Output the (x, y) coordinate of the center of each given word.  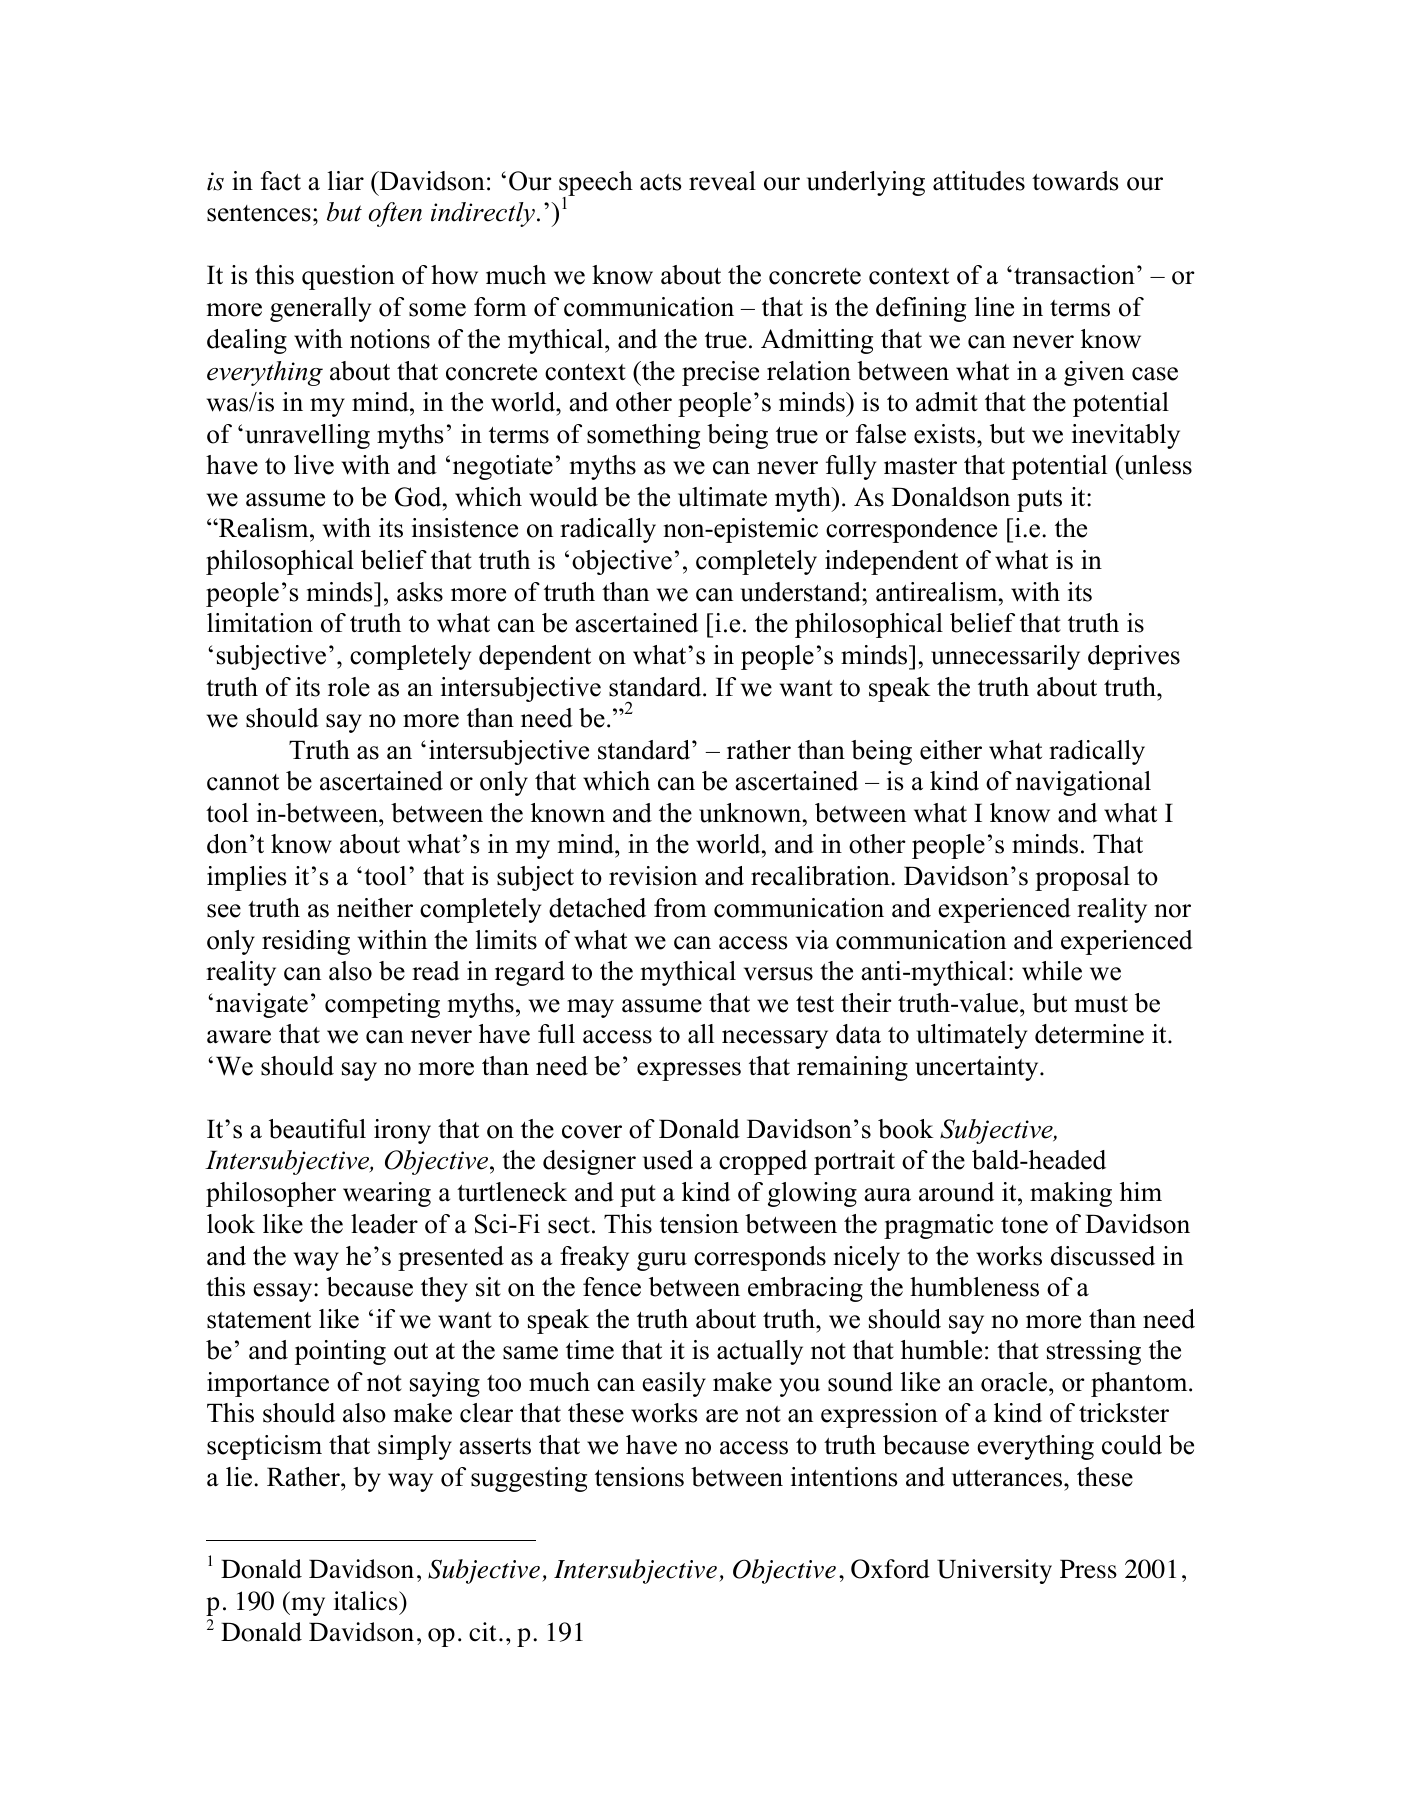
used (668, 1160)
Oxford (890, 1569)
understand (801, 592)
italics (367, 1601)
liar (346, 180)
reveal (722, 181)
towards (1075, 181)
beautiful (317, 1129)
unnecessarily (1005, 657)
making (1071, 1194)
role (349, 687)
